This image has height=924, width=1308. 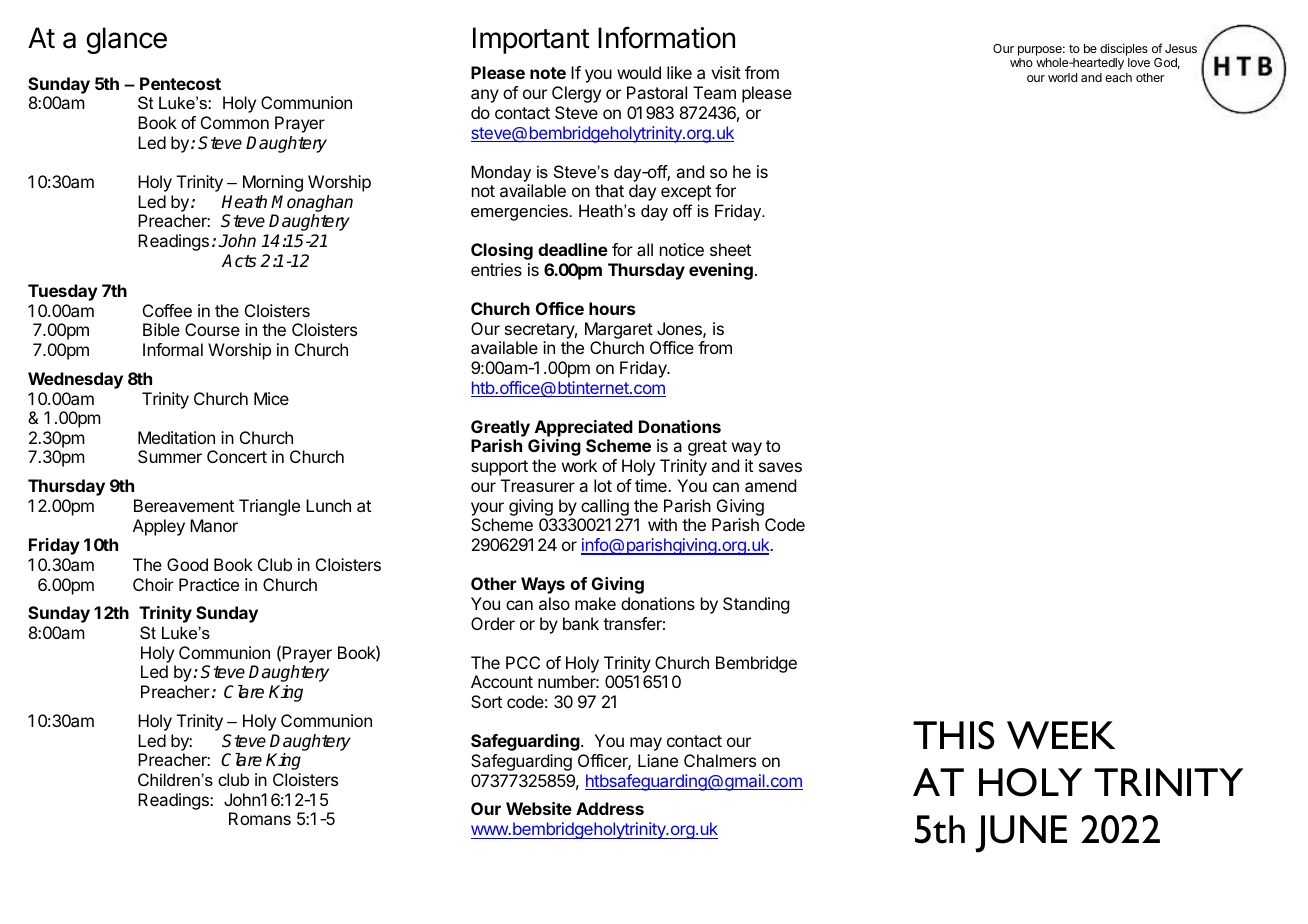 What do you see at coordinates (209, 584) in the image?
I see `Practice` at bounding box center [209, 584].
